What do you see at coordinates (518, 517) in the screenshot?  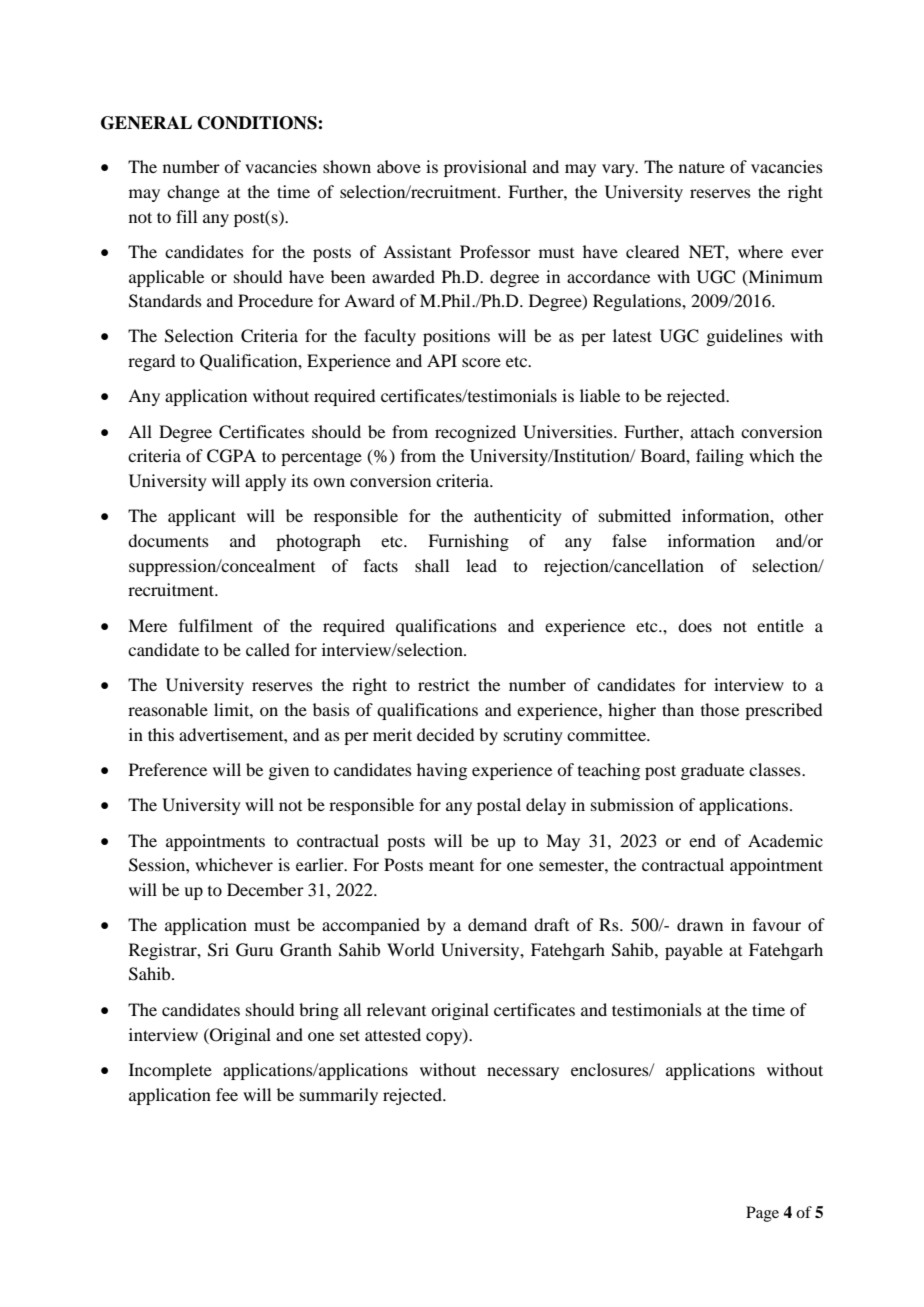 I see `authenticity` at bounding box center [518, 517].
